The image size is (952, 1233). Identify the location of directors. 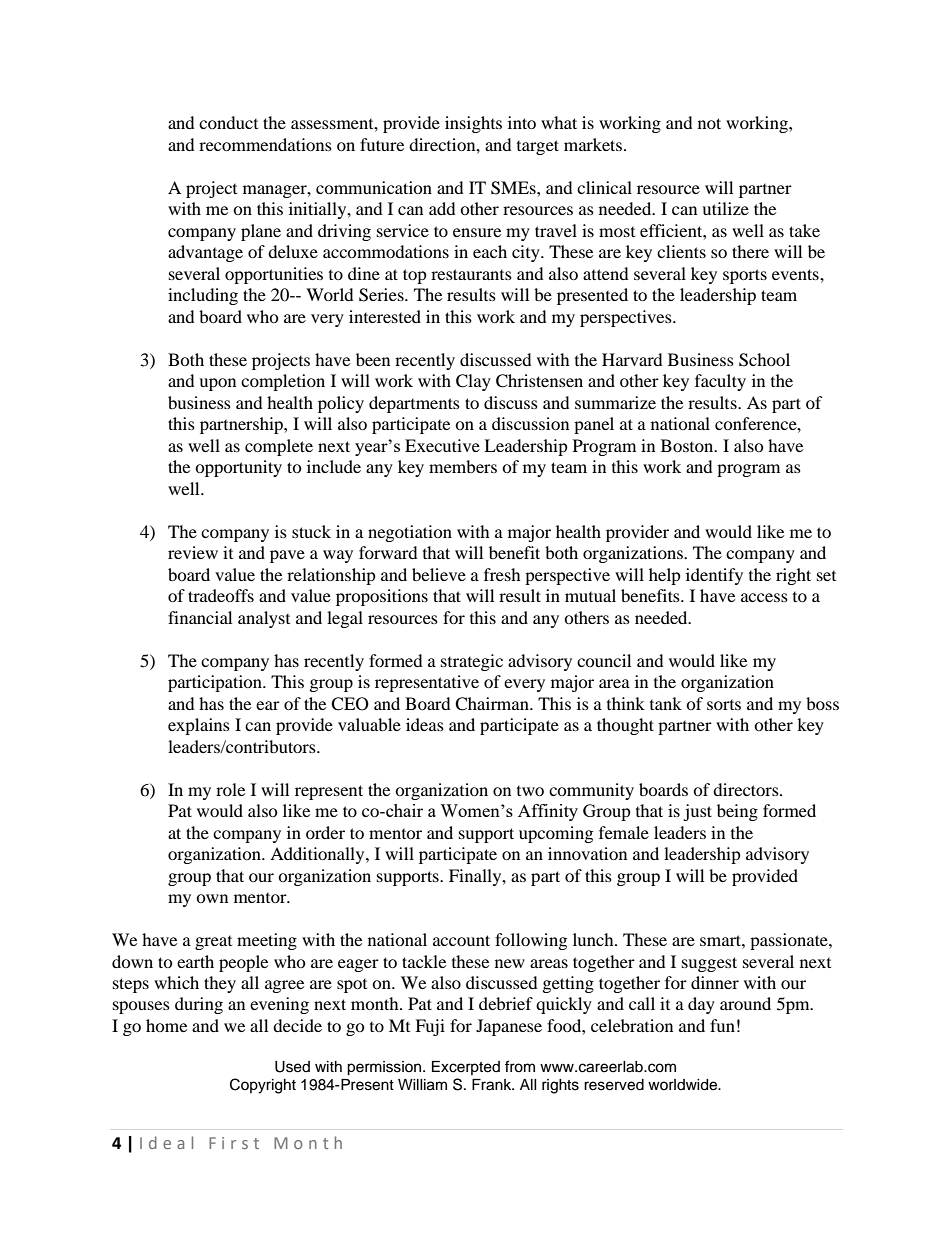
(747, 789).
